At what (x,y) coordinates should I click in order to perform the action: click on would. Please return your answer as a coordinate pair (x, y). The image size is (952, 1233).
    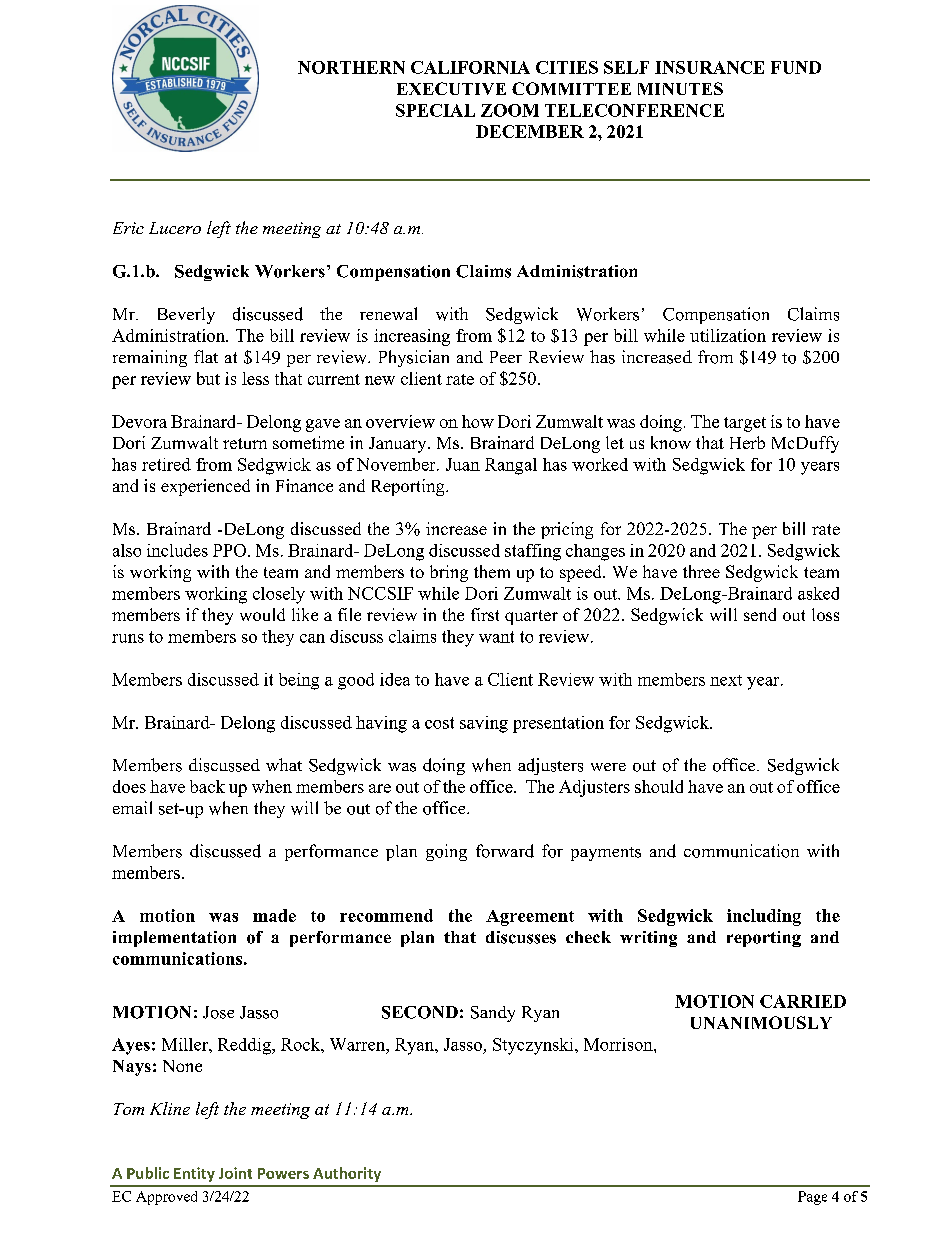
    Looking at the image, I should click on (262, 614).
